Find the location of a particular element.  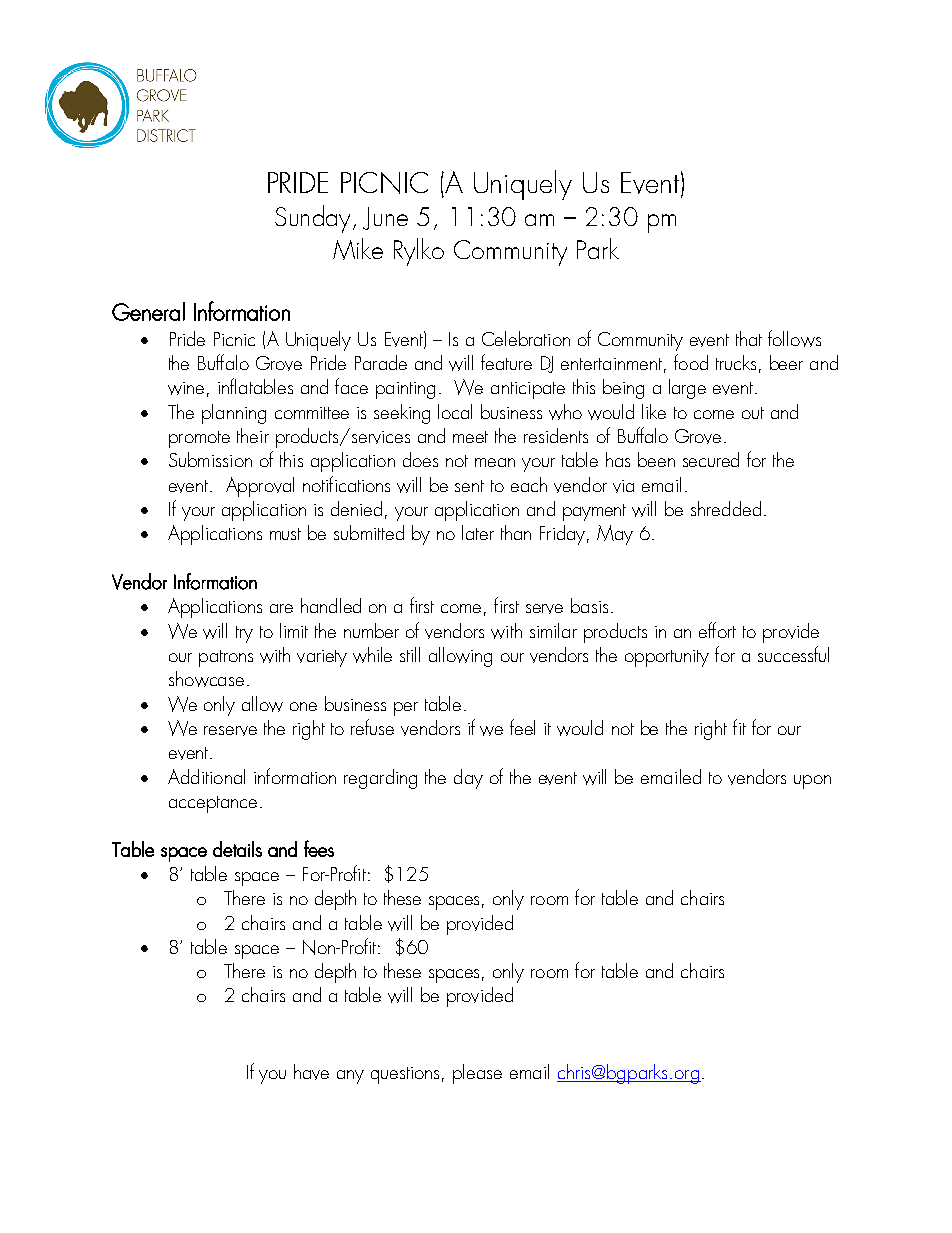

any is located at coordinates (350, 1077).
